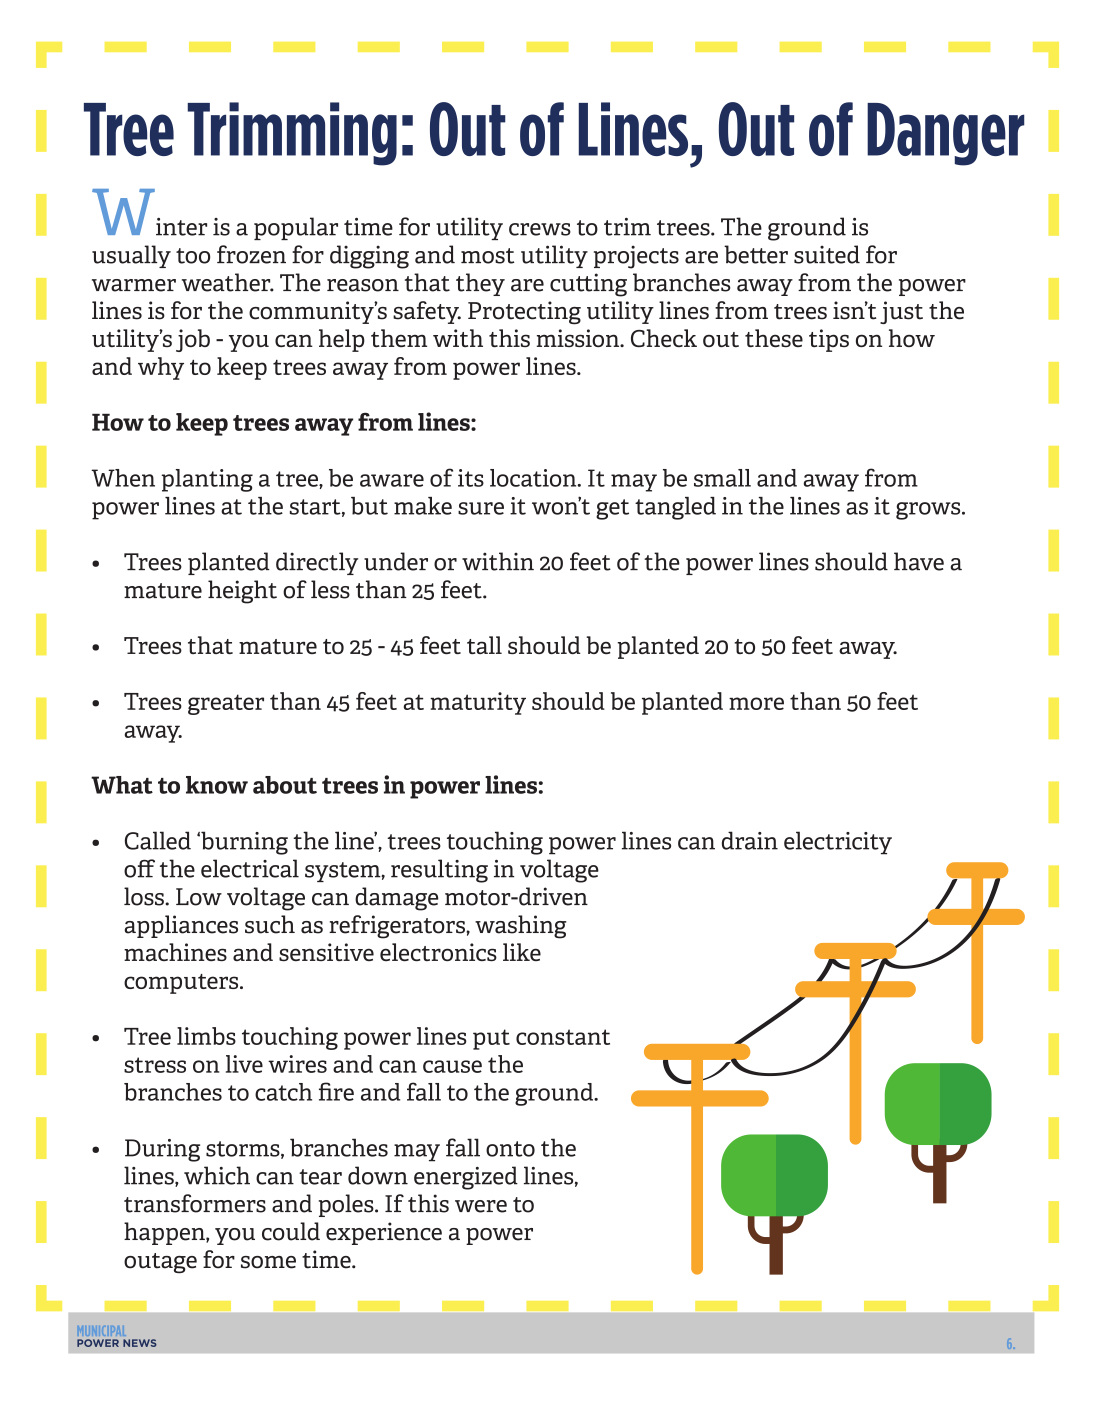 The height and width of the document is (1417, 1095). Describe the element at coordinates (946, 134) in the document. I see `Danger` at that location.
